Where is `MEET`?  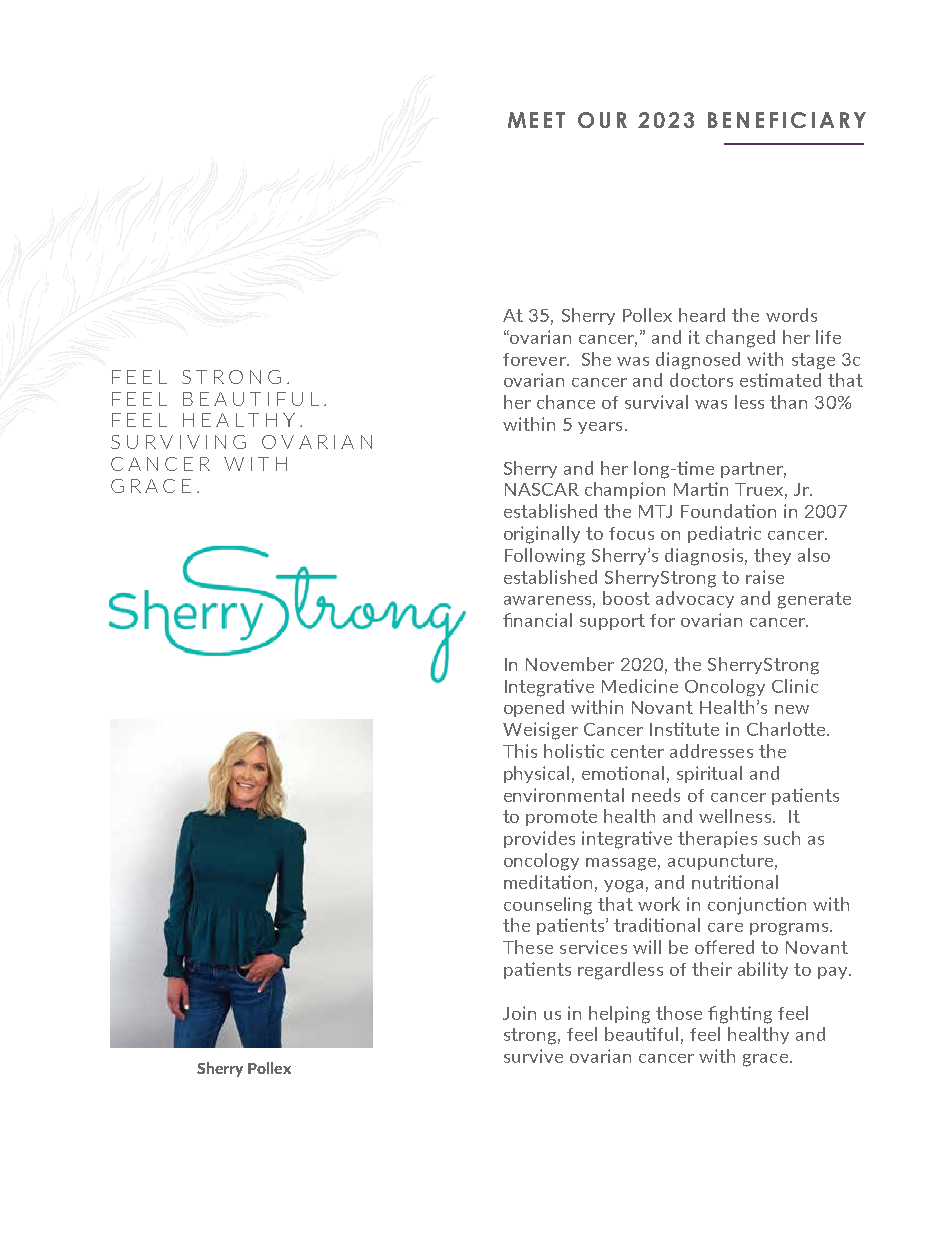 MEET is located at coordinates (536, 120).
